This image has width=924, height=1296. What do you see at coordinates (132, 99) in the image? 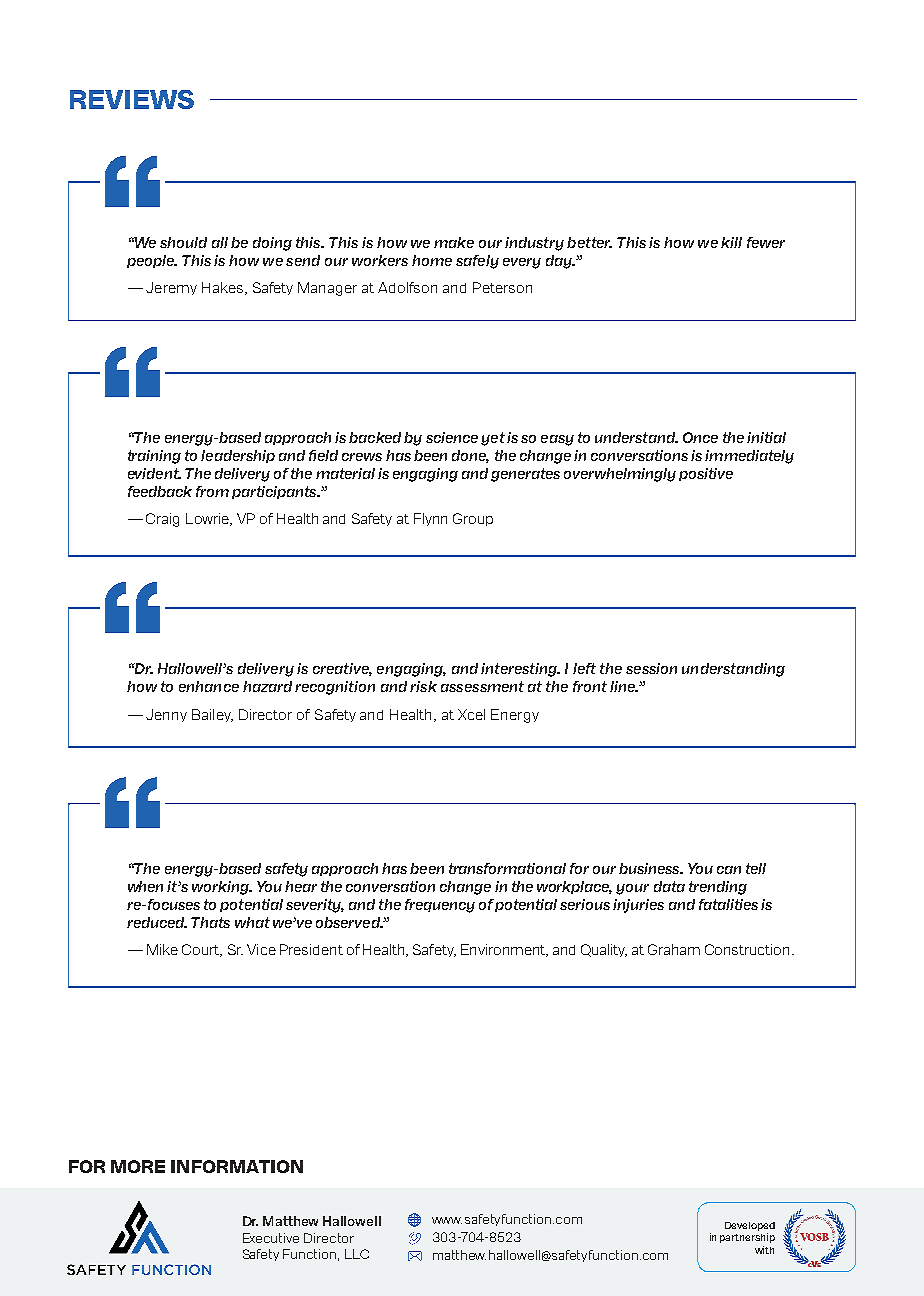
I see `REVIEWS` at bounding box center [132, 99].
